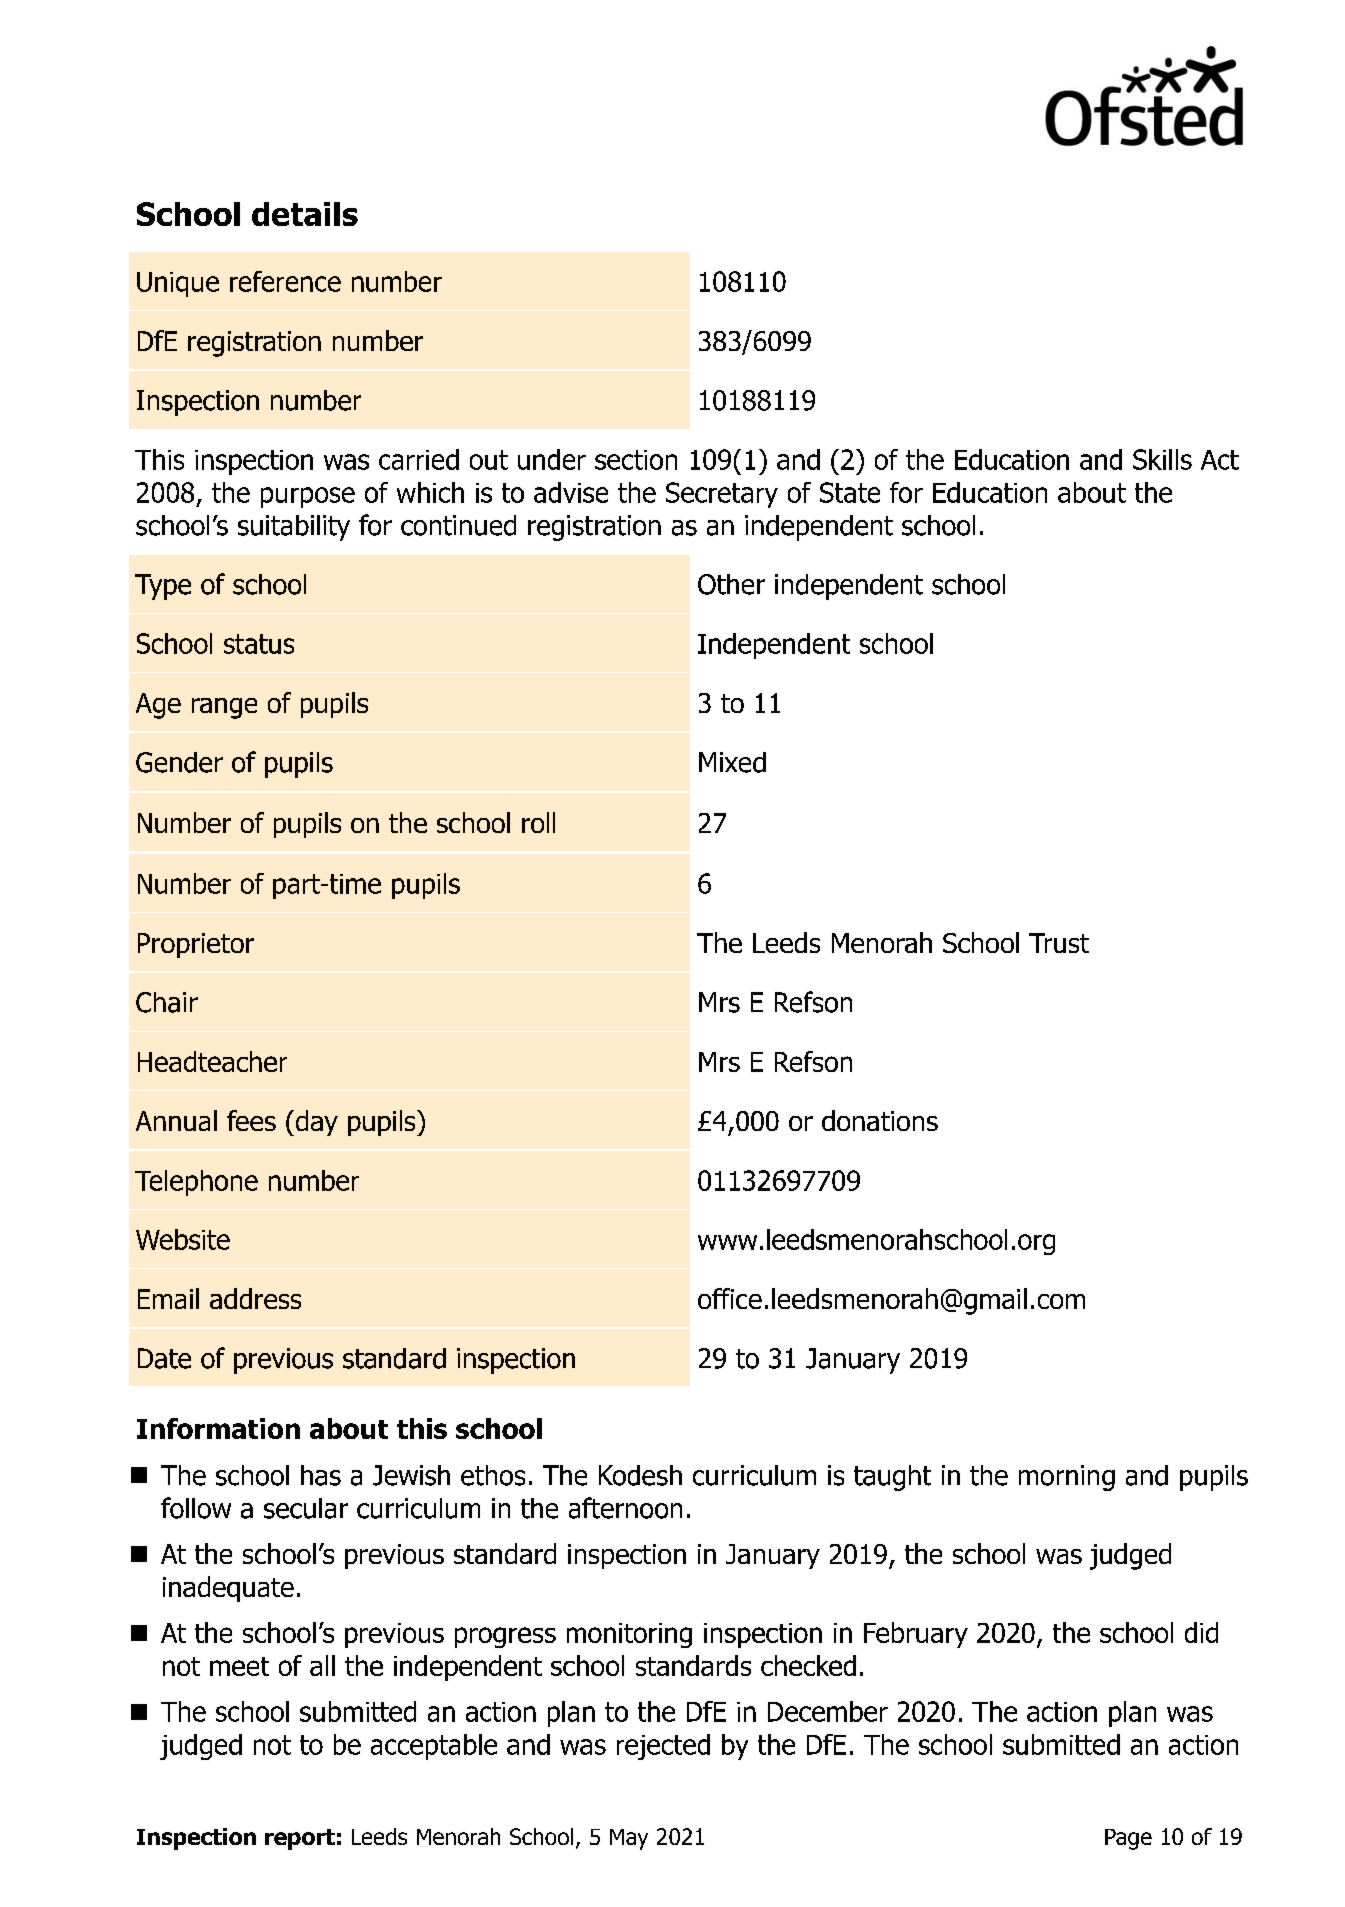  I want to click on secular, so click(306, 1508).
